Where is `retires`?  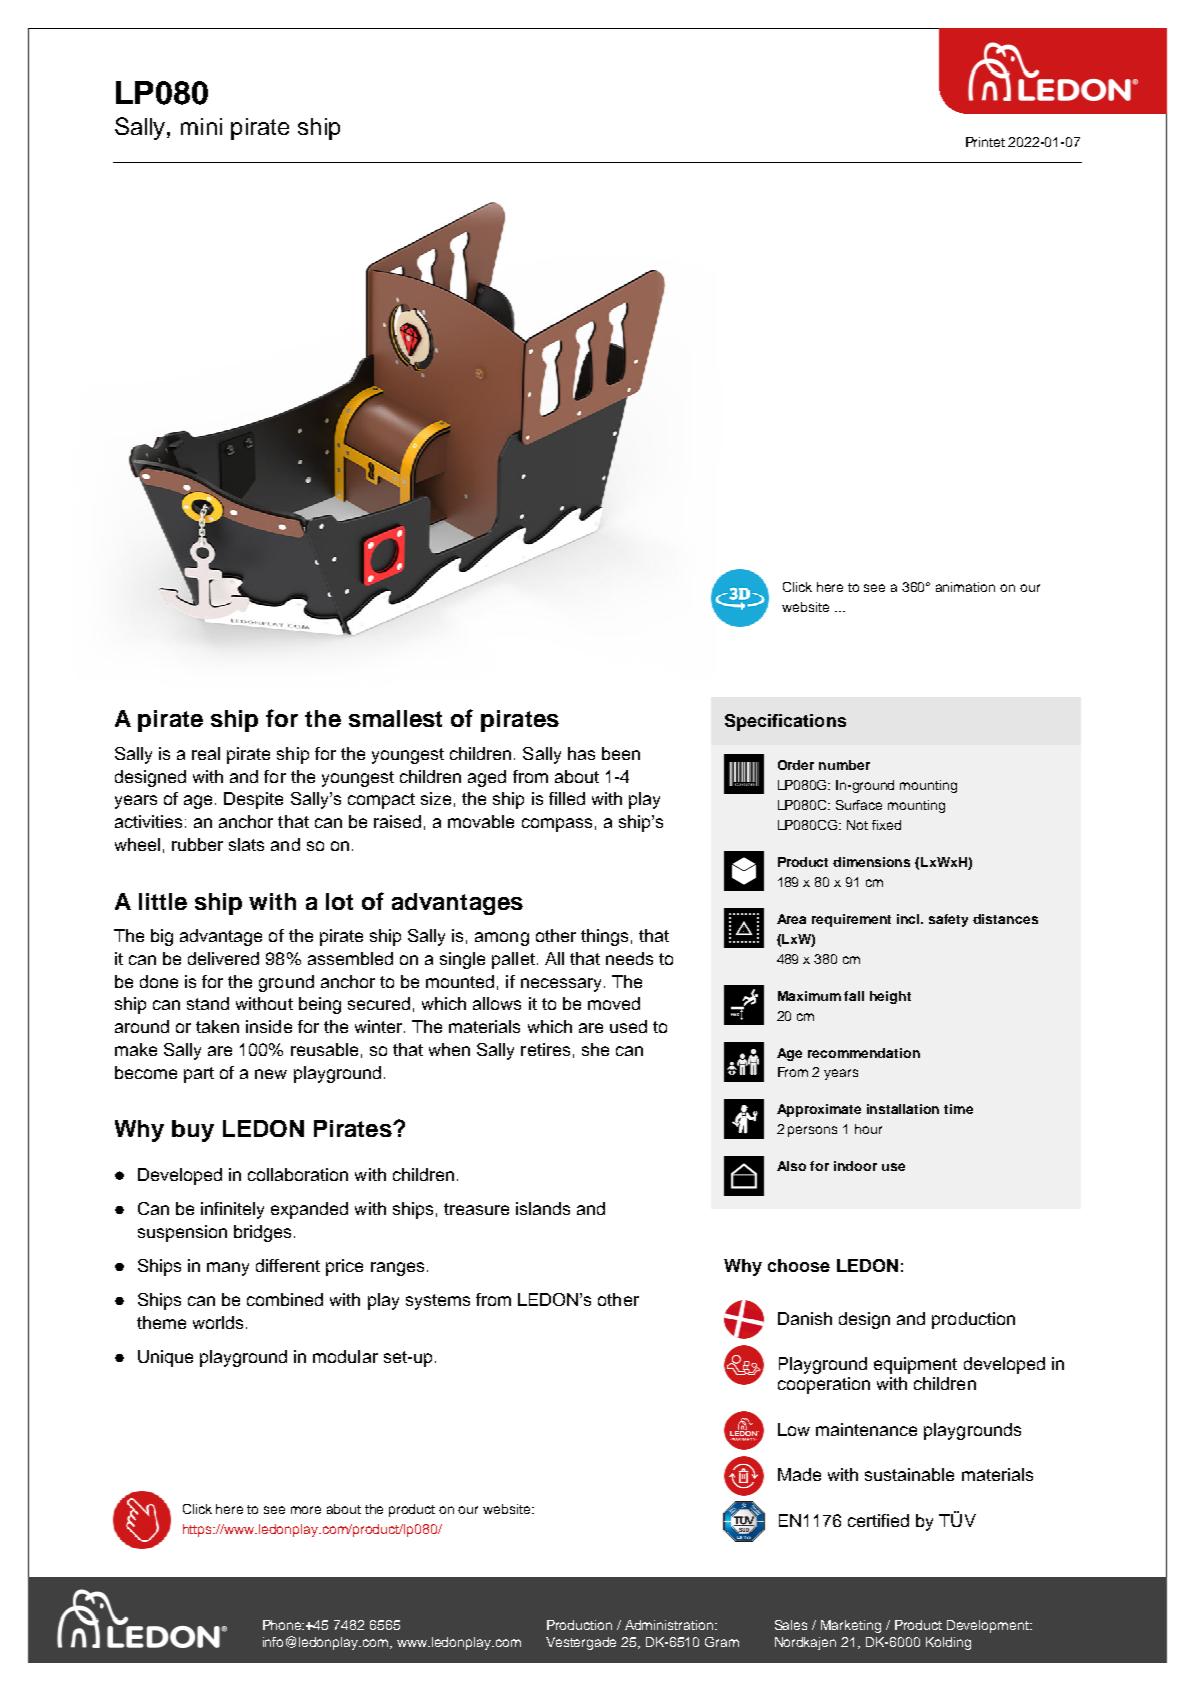 retires is located at coordinates (545, 1049).
